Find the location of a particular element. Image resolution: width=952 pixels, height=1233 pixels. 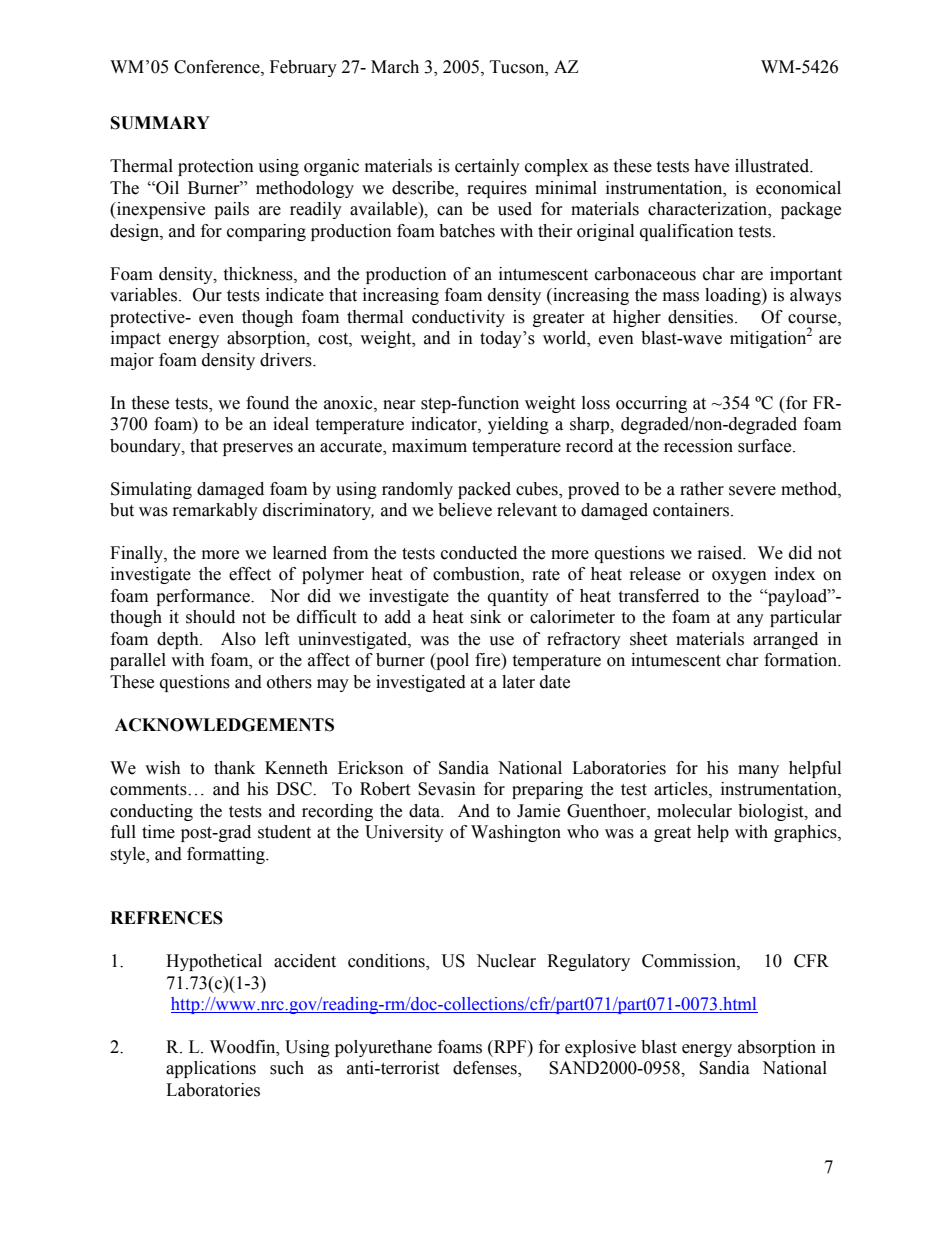

certainly is located at coordinates (487, 167).
